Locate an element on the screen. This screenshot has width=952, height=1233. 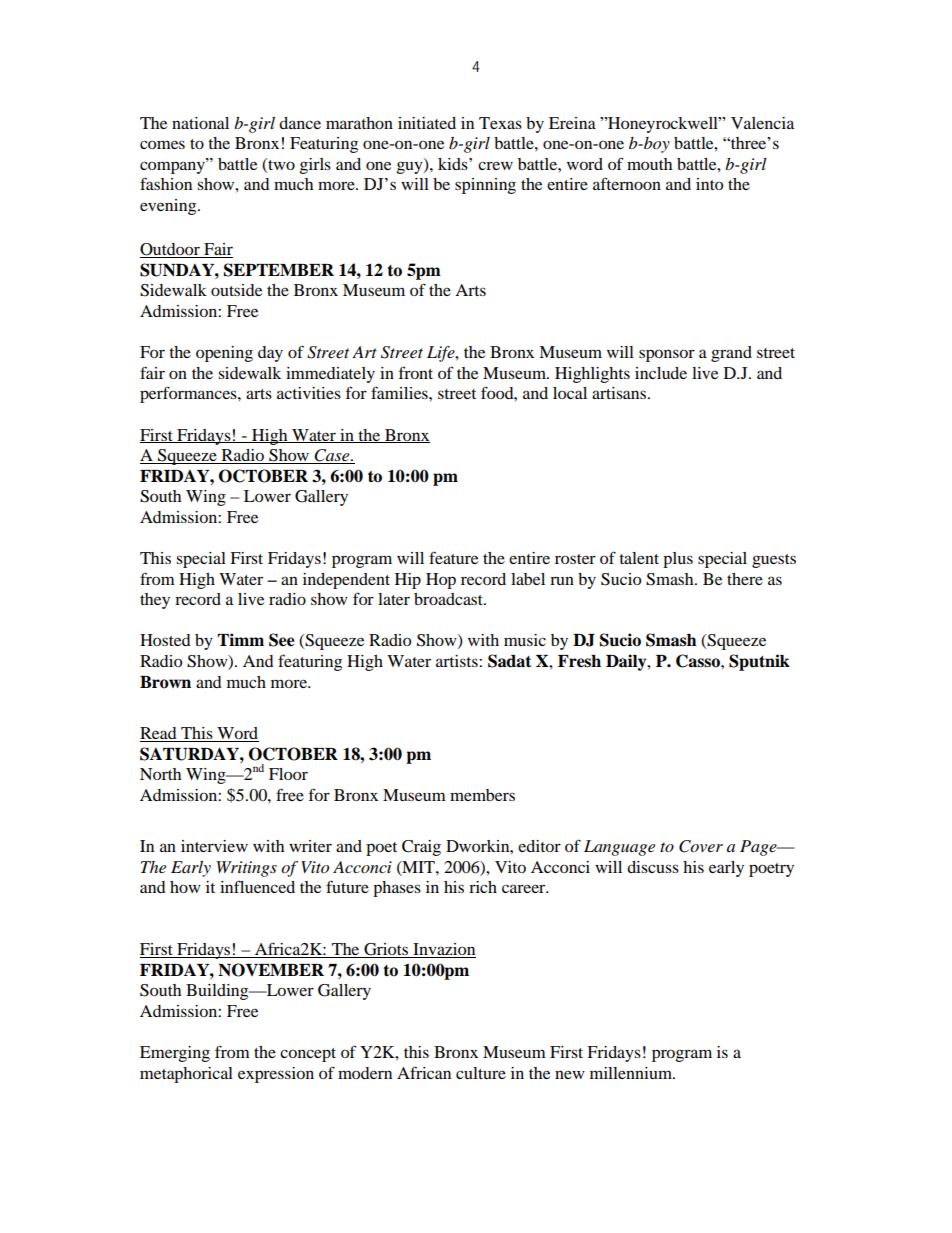
into is located at coordinates (709, 184).
